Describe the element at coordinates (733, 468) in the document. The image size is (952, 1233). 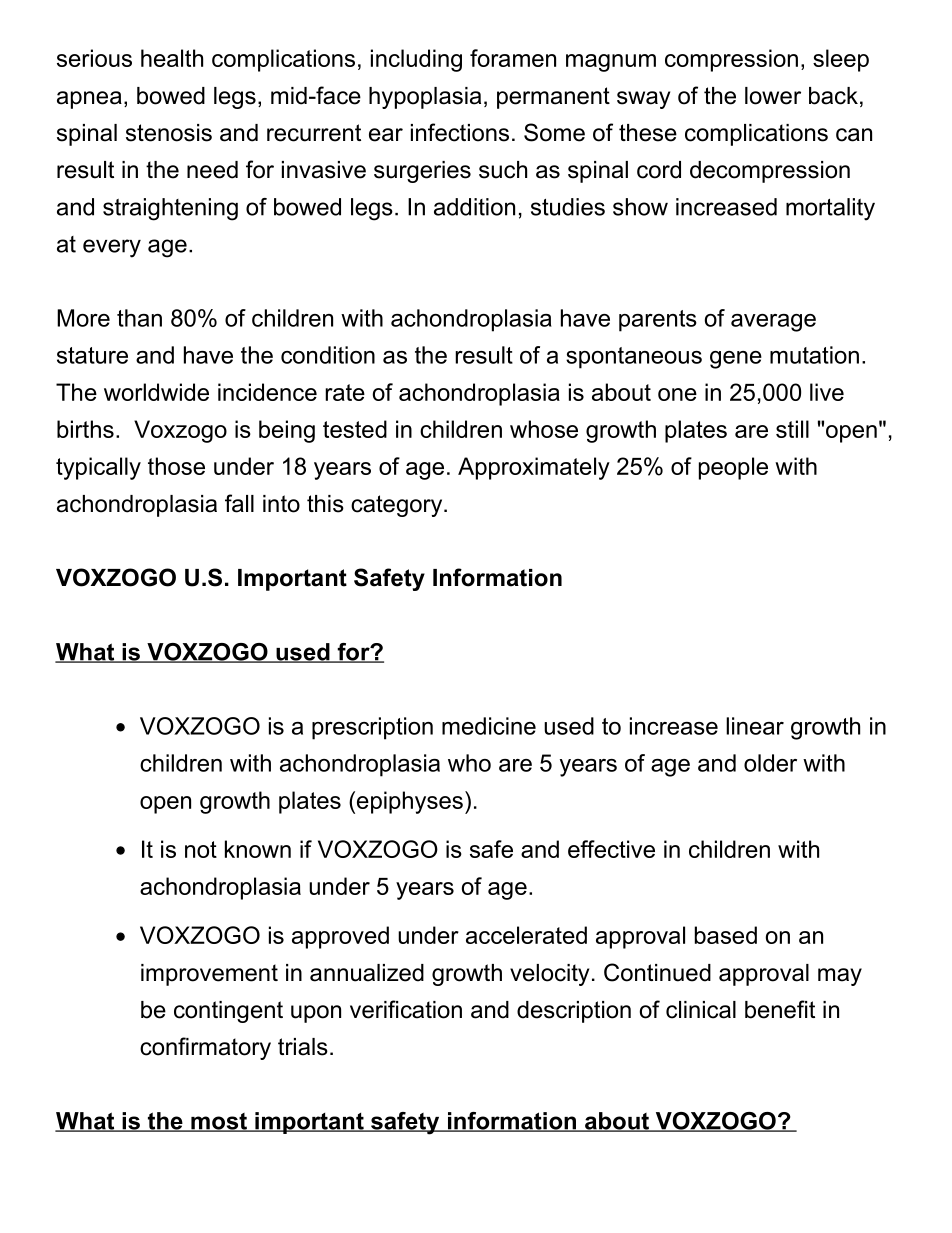
I see `people` at that location.
